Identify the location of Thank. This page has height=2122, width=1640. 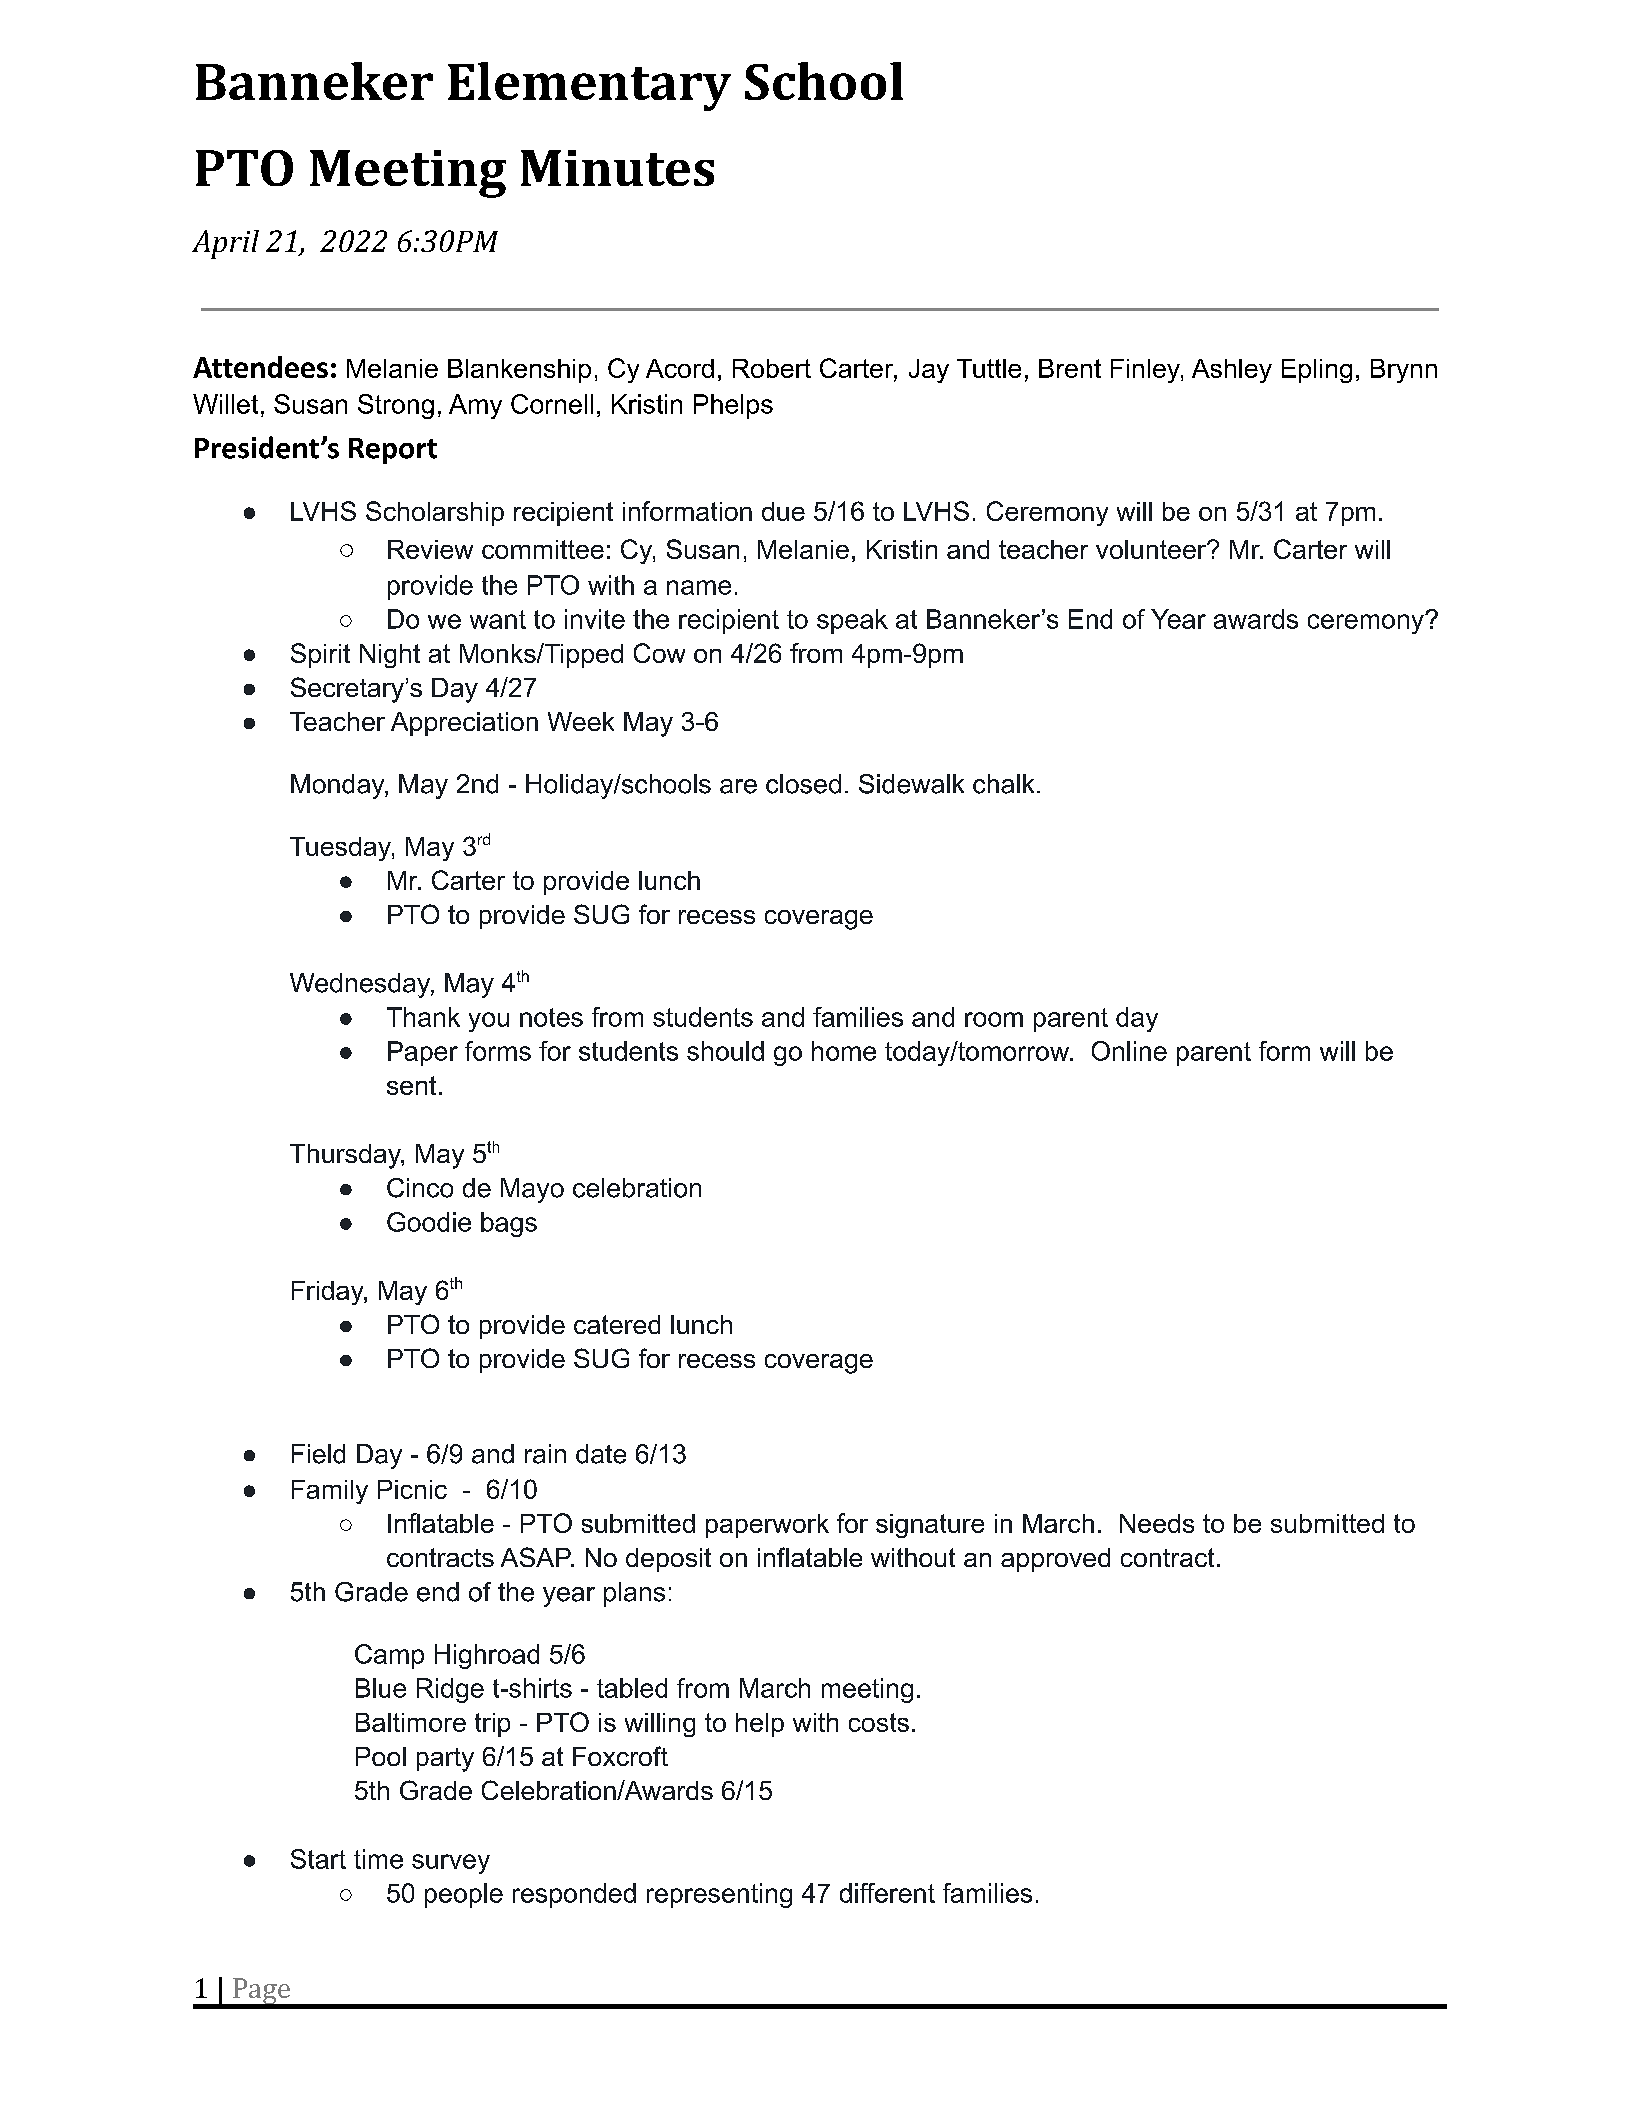
(423, 1017).
